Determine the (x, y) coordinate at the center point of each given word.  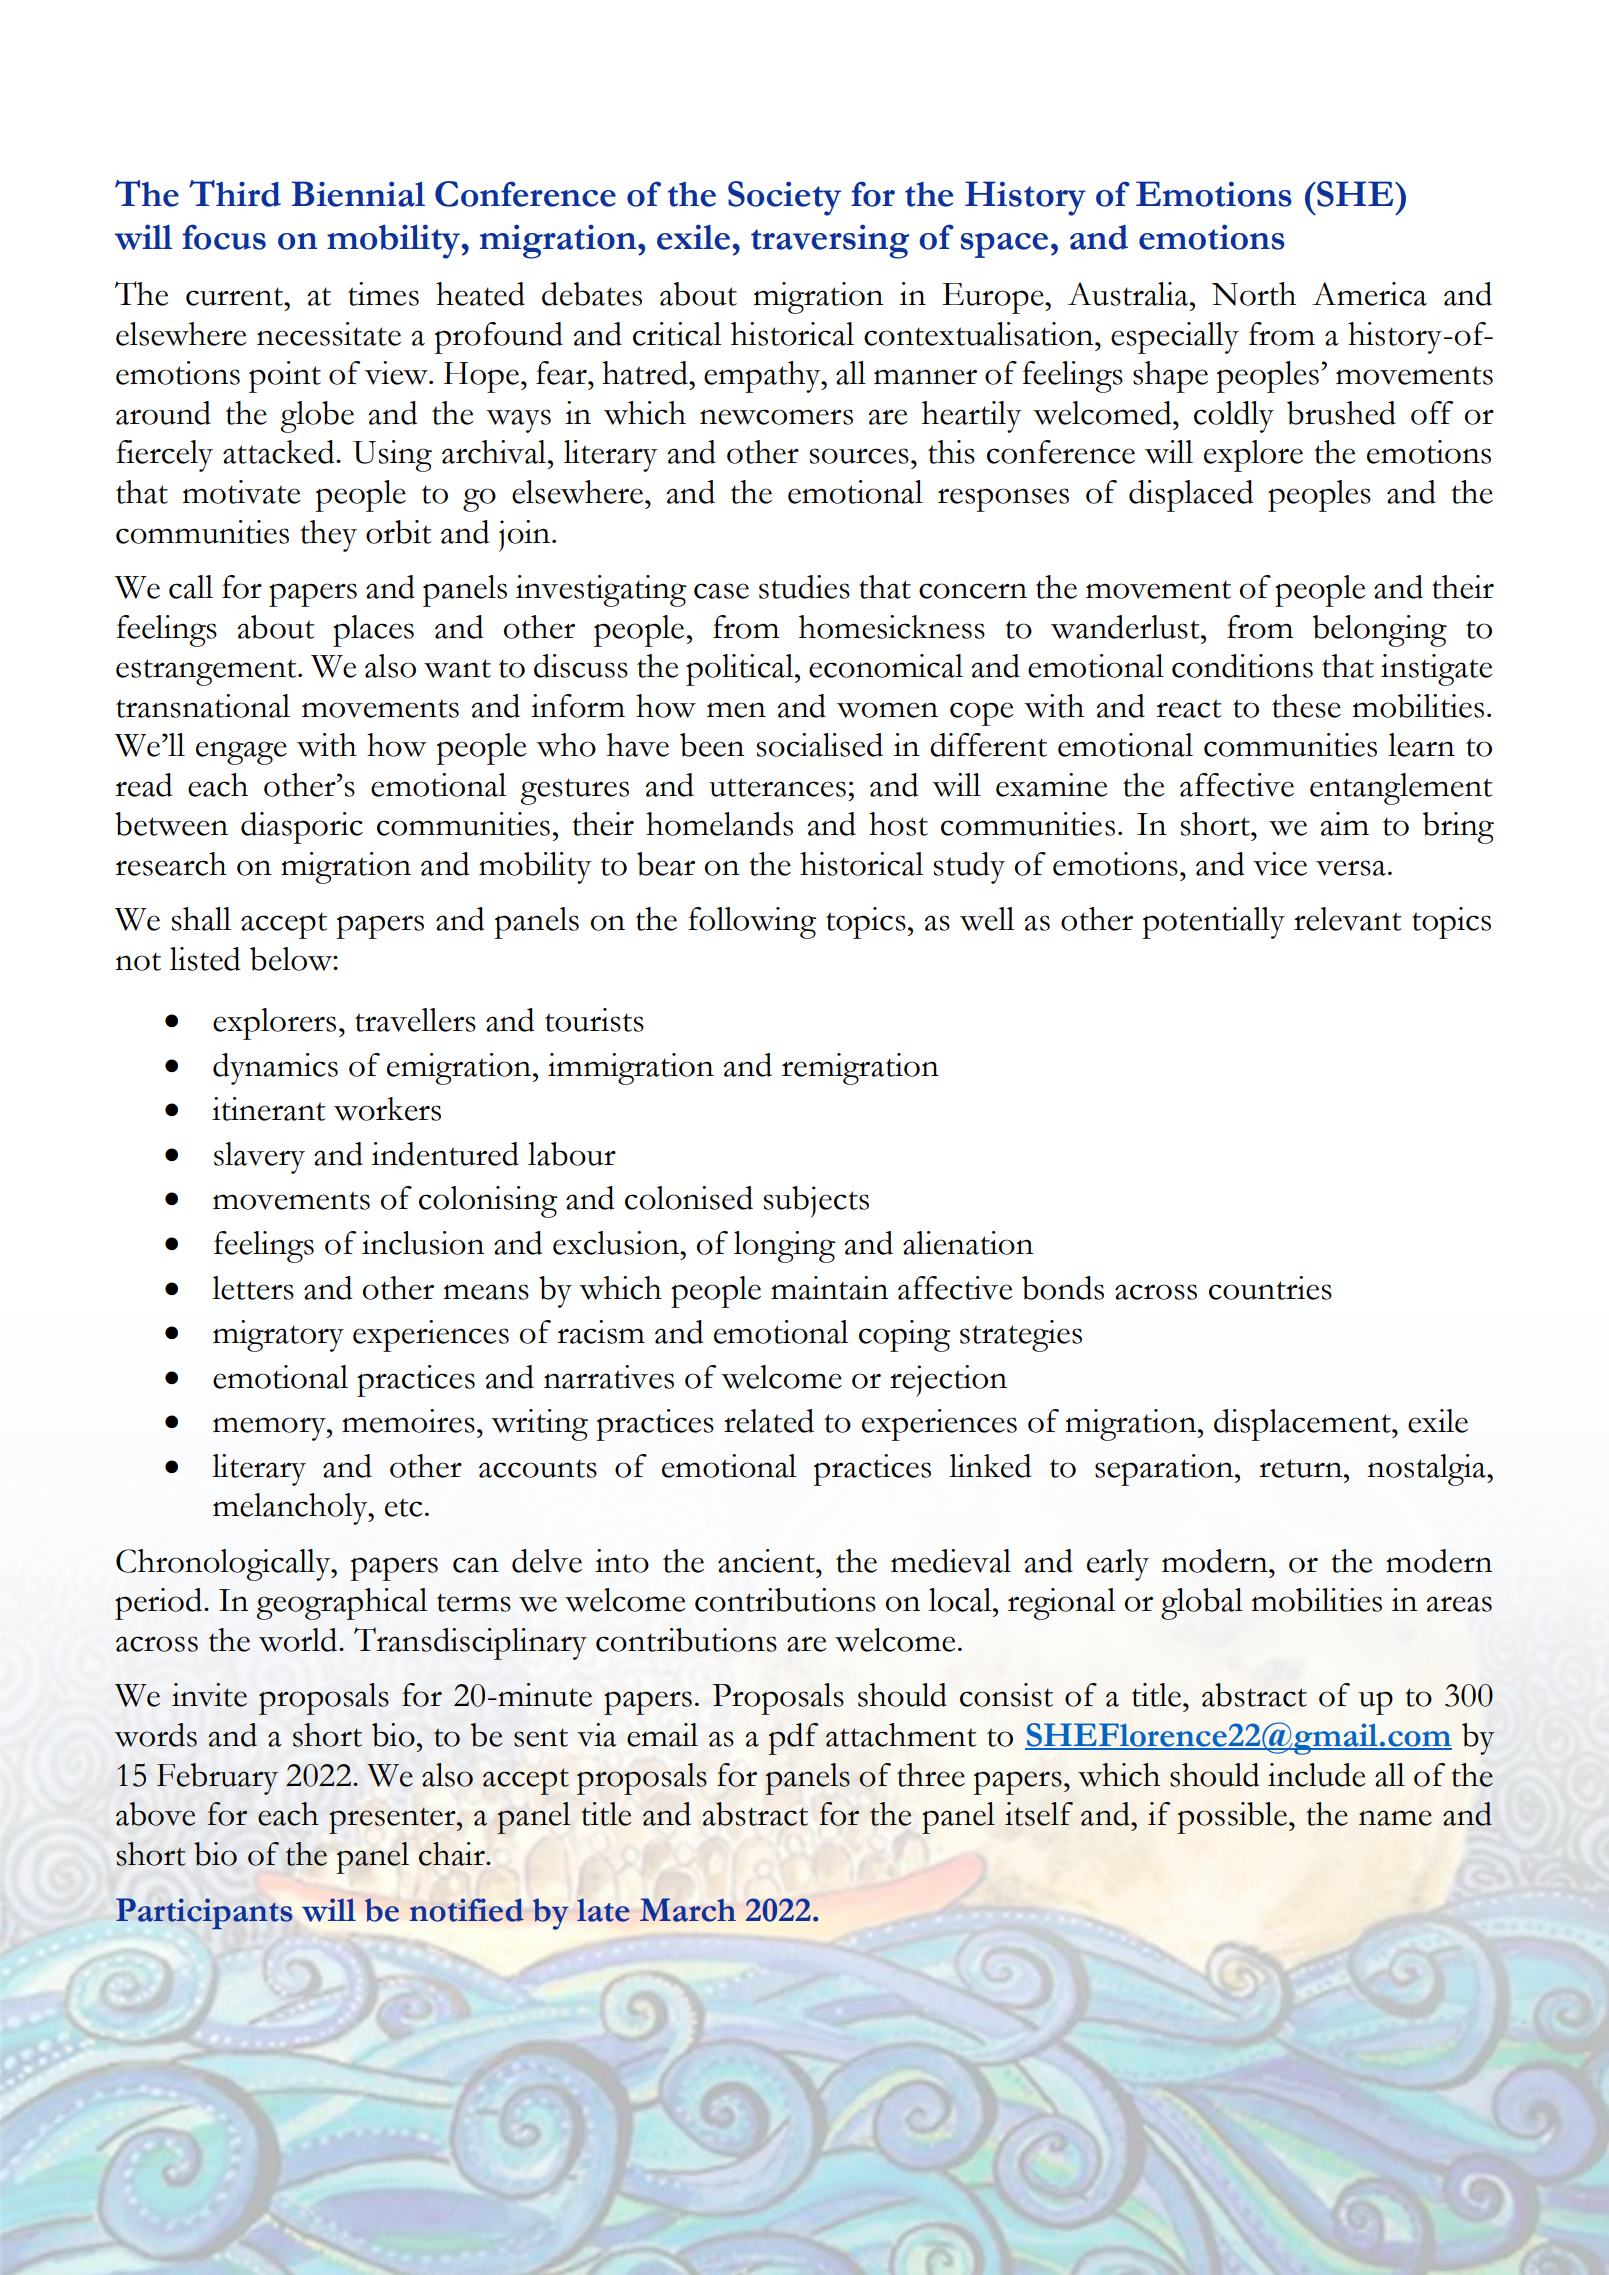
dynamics (275, 1069)
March (688, 1910)
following (752, 923)
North (1254, 294)
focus (224, 237)
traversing (830, 241)
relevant (1348, 919)
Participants (204, 1913)
